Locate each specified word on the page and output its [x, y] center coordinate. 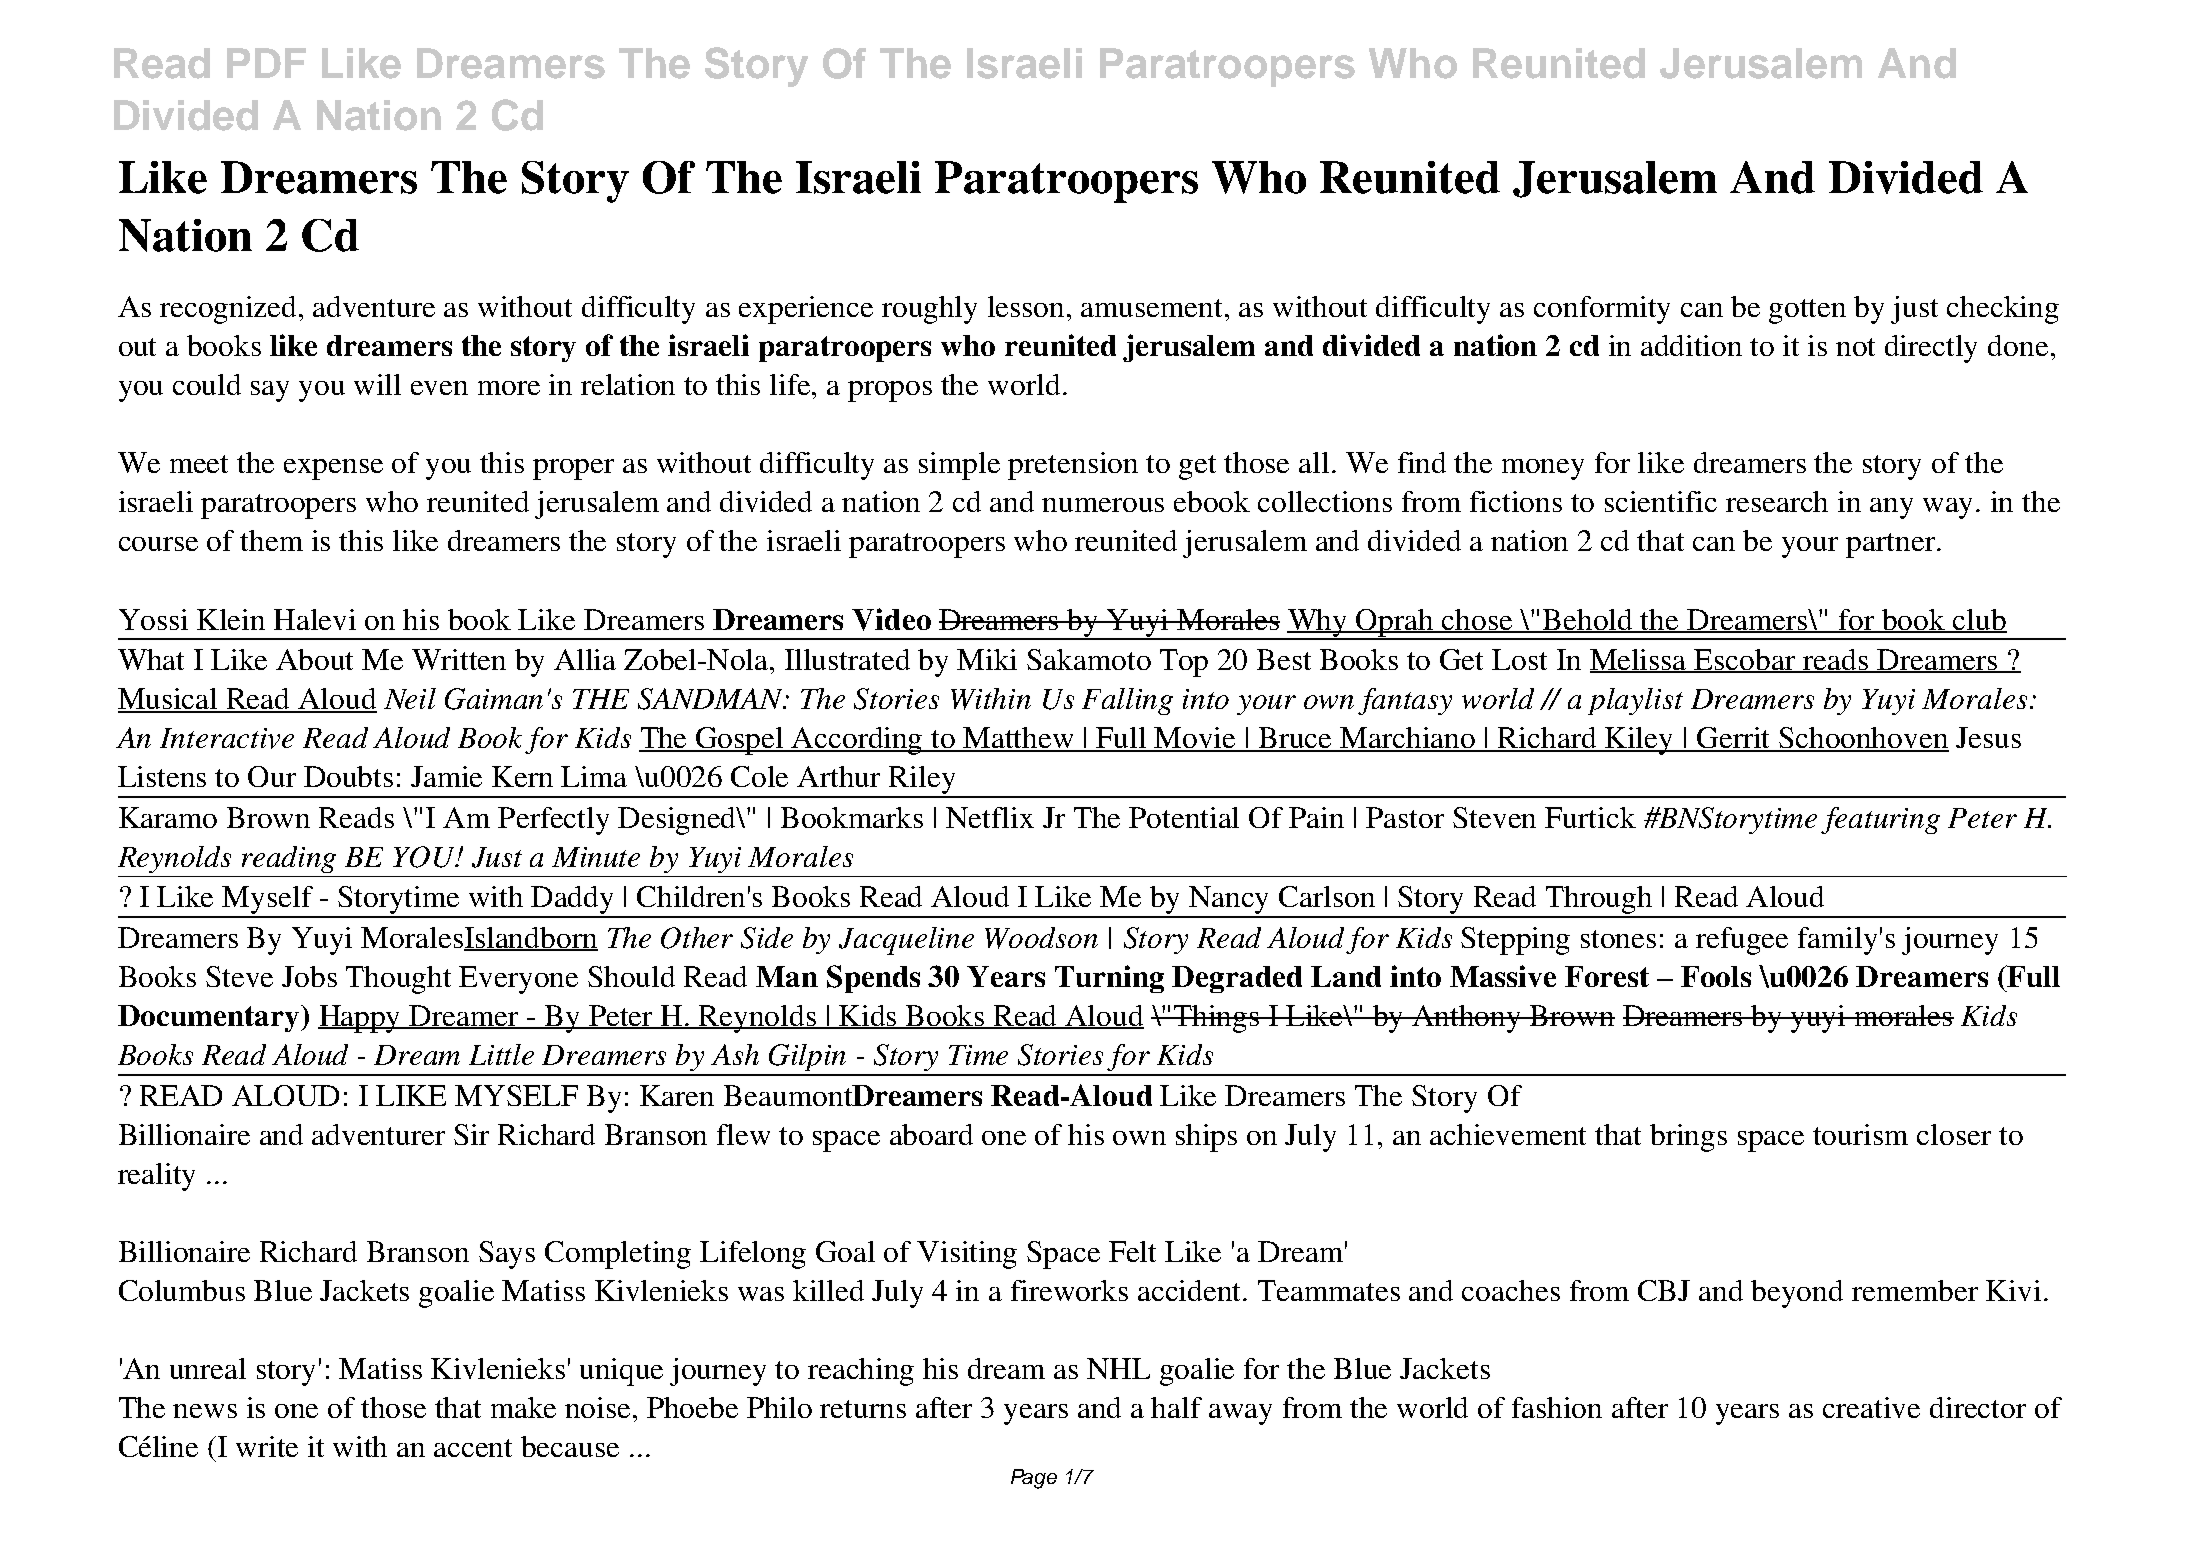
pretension [1073, 466]
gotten [1807, 311]
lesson [1028, 306]
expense [333, 469]
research [1777, 501]
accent [473, 1448]
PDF [266, 63]
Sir [471, 1134]
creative [1871, 1407]
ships [1206, 1138]
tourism [1860, 1134]
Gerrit [1734, 739]
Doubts [348, 776]
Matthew [1019, 739]
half [1176, 1407]
